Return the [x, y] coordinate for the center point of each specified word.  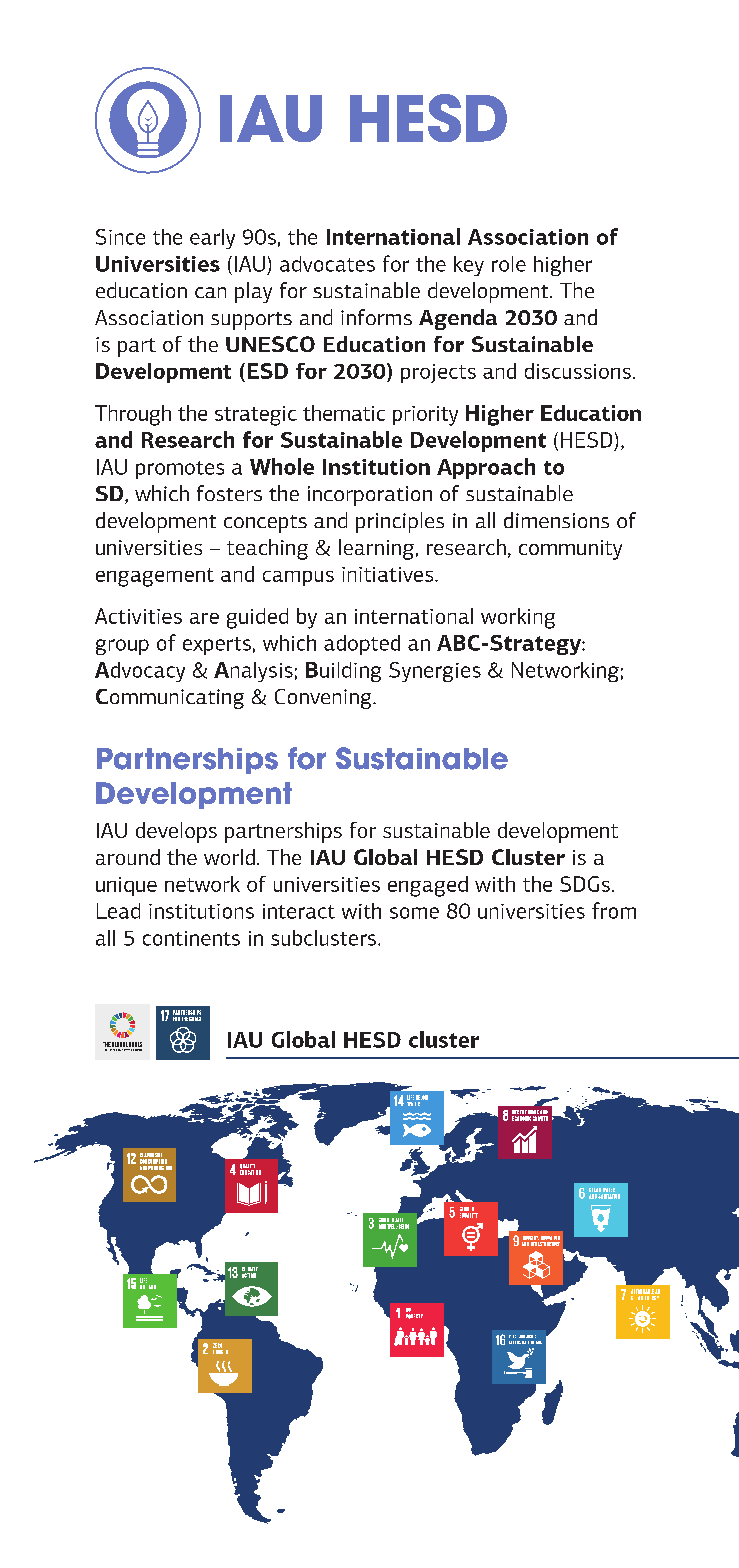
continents [191, 938]
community [570, 550]
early [212, 239]
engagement [155, 577]
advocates [327, 264]
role [509, 264]
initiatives [389, 574]
